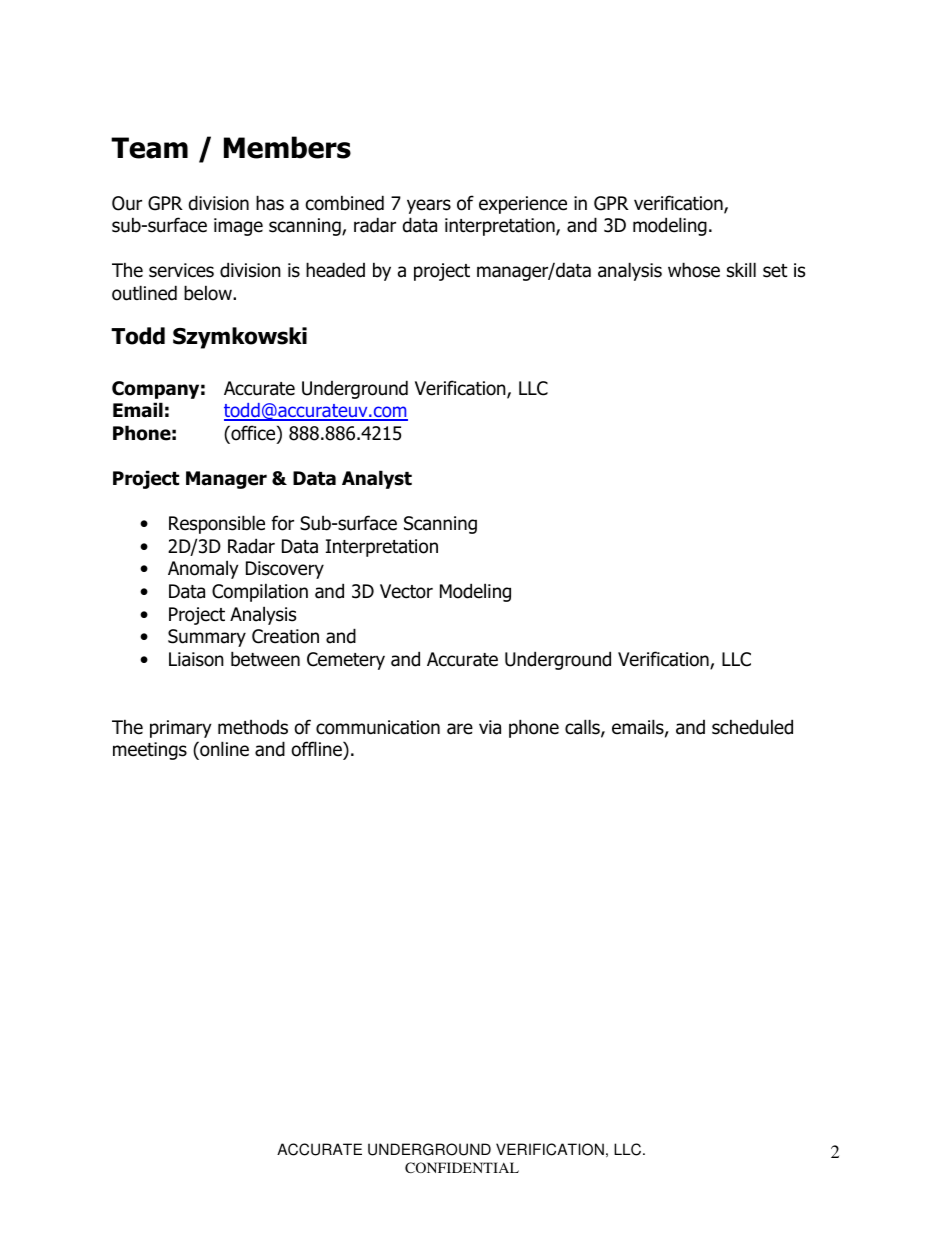 Image resolution: width=952 pixels, height=1233 pixels. What do you see at coordinates (377, 479) in the document?
I see `Analyst` at bounding box center [377, 479].
